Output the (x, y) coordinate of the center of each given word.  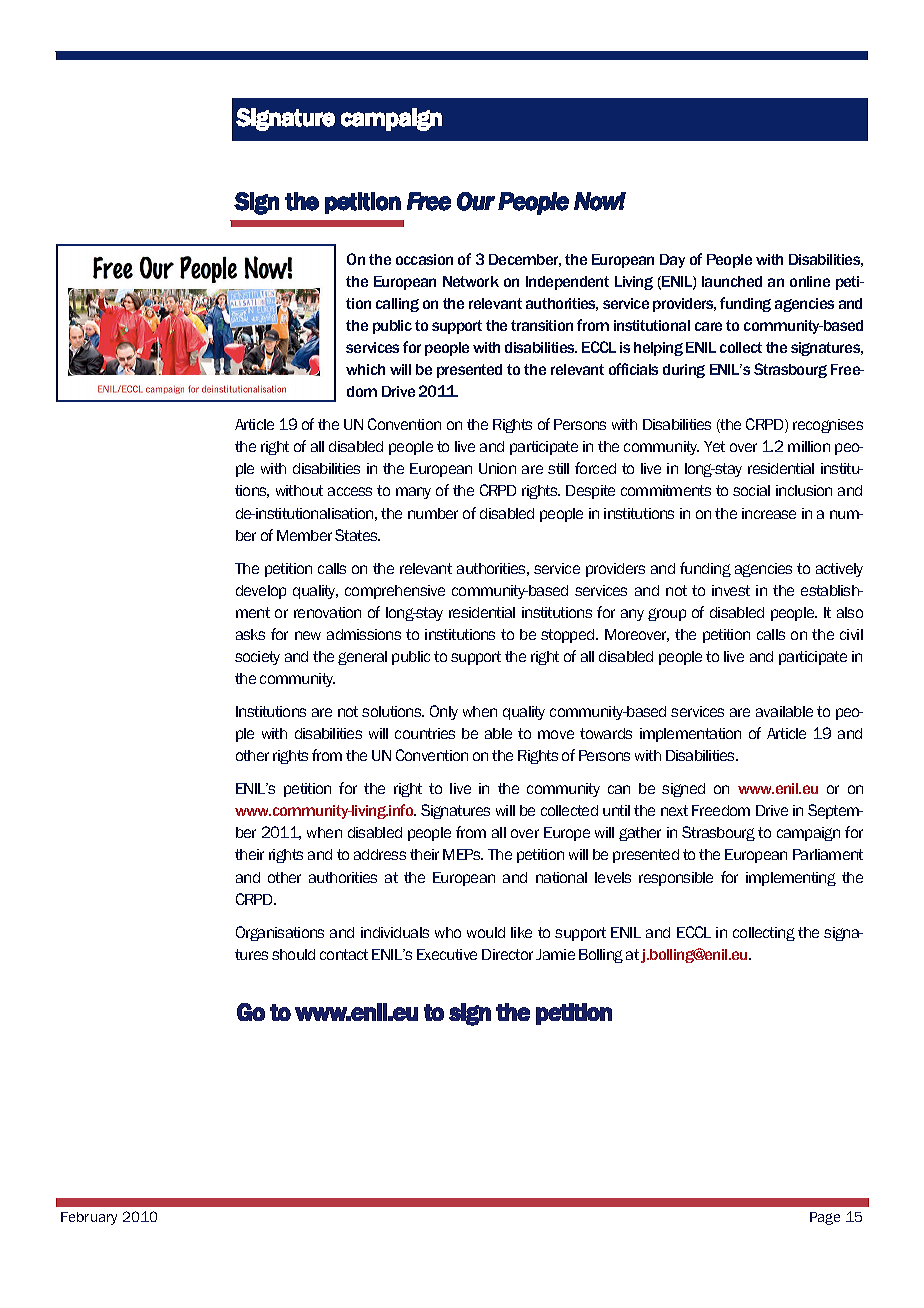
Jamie (555, 954)
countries (425, 733)
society (257, 658)
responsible (676, 879)
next (674, 810)
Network (471, 281)
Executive (447, 954)
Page (825, 1218)
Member (304, 535)
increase (769, 513)
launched (732, 281)
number (433, 513)
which (365, 369)
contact (344, 954)
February (89, 1218)
